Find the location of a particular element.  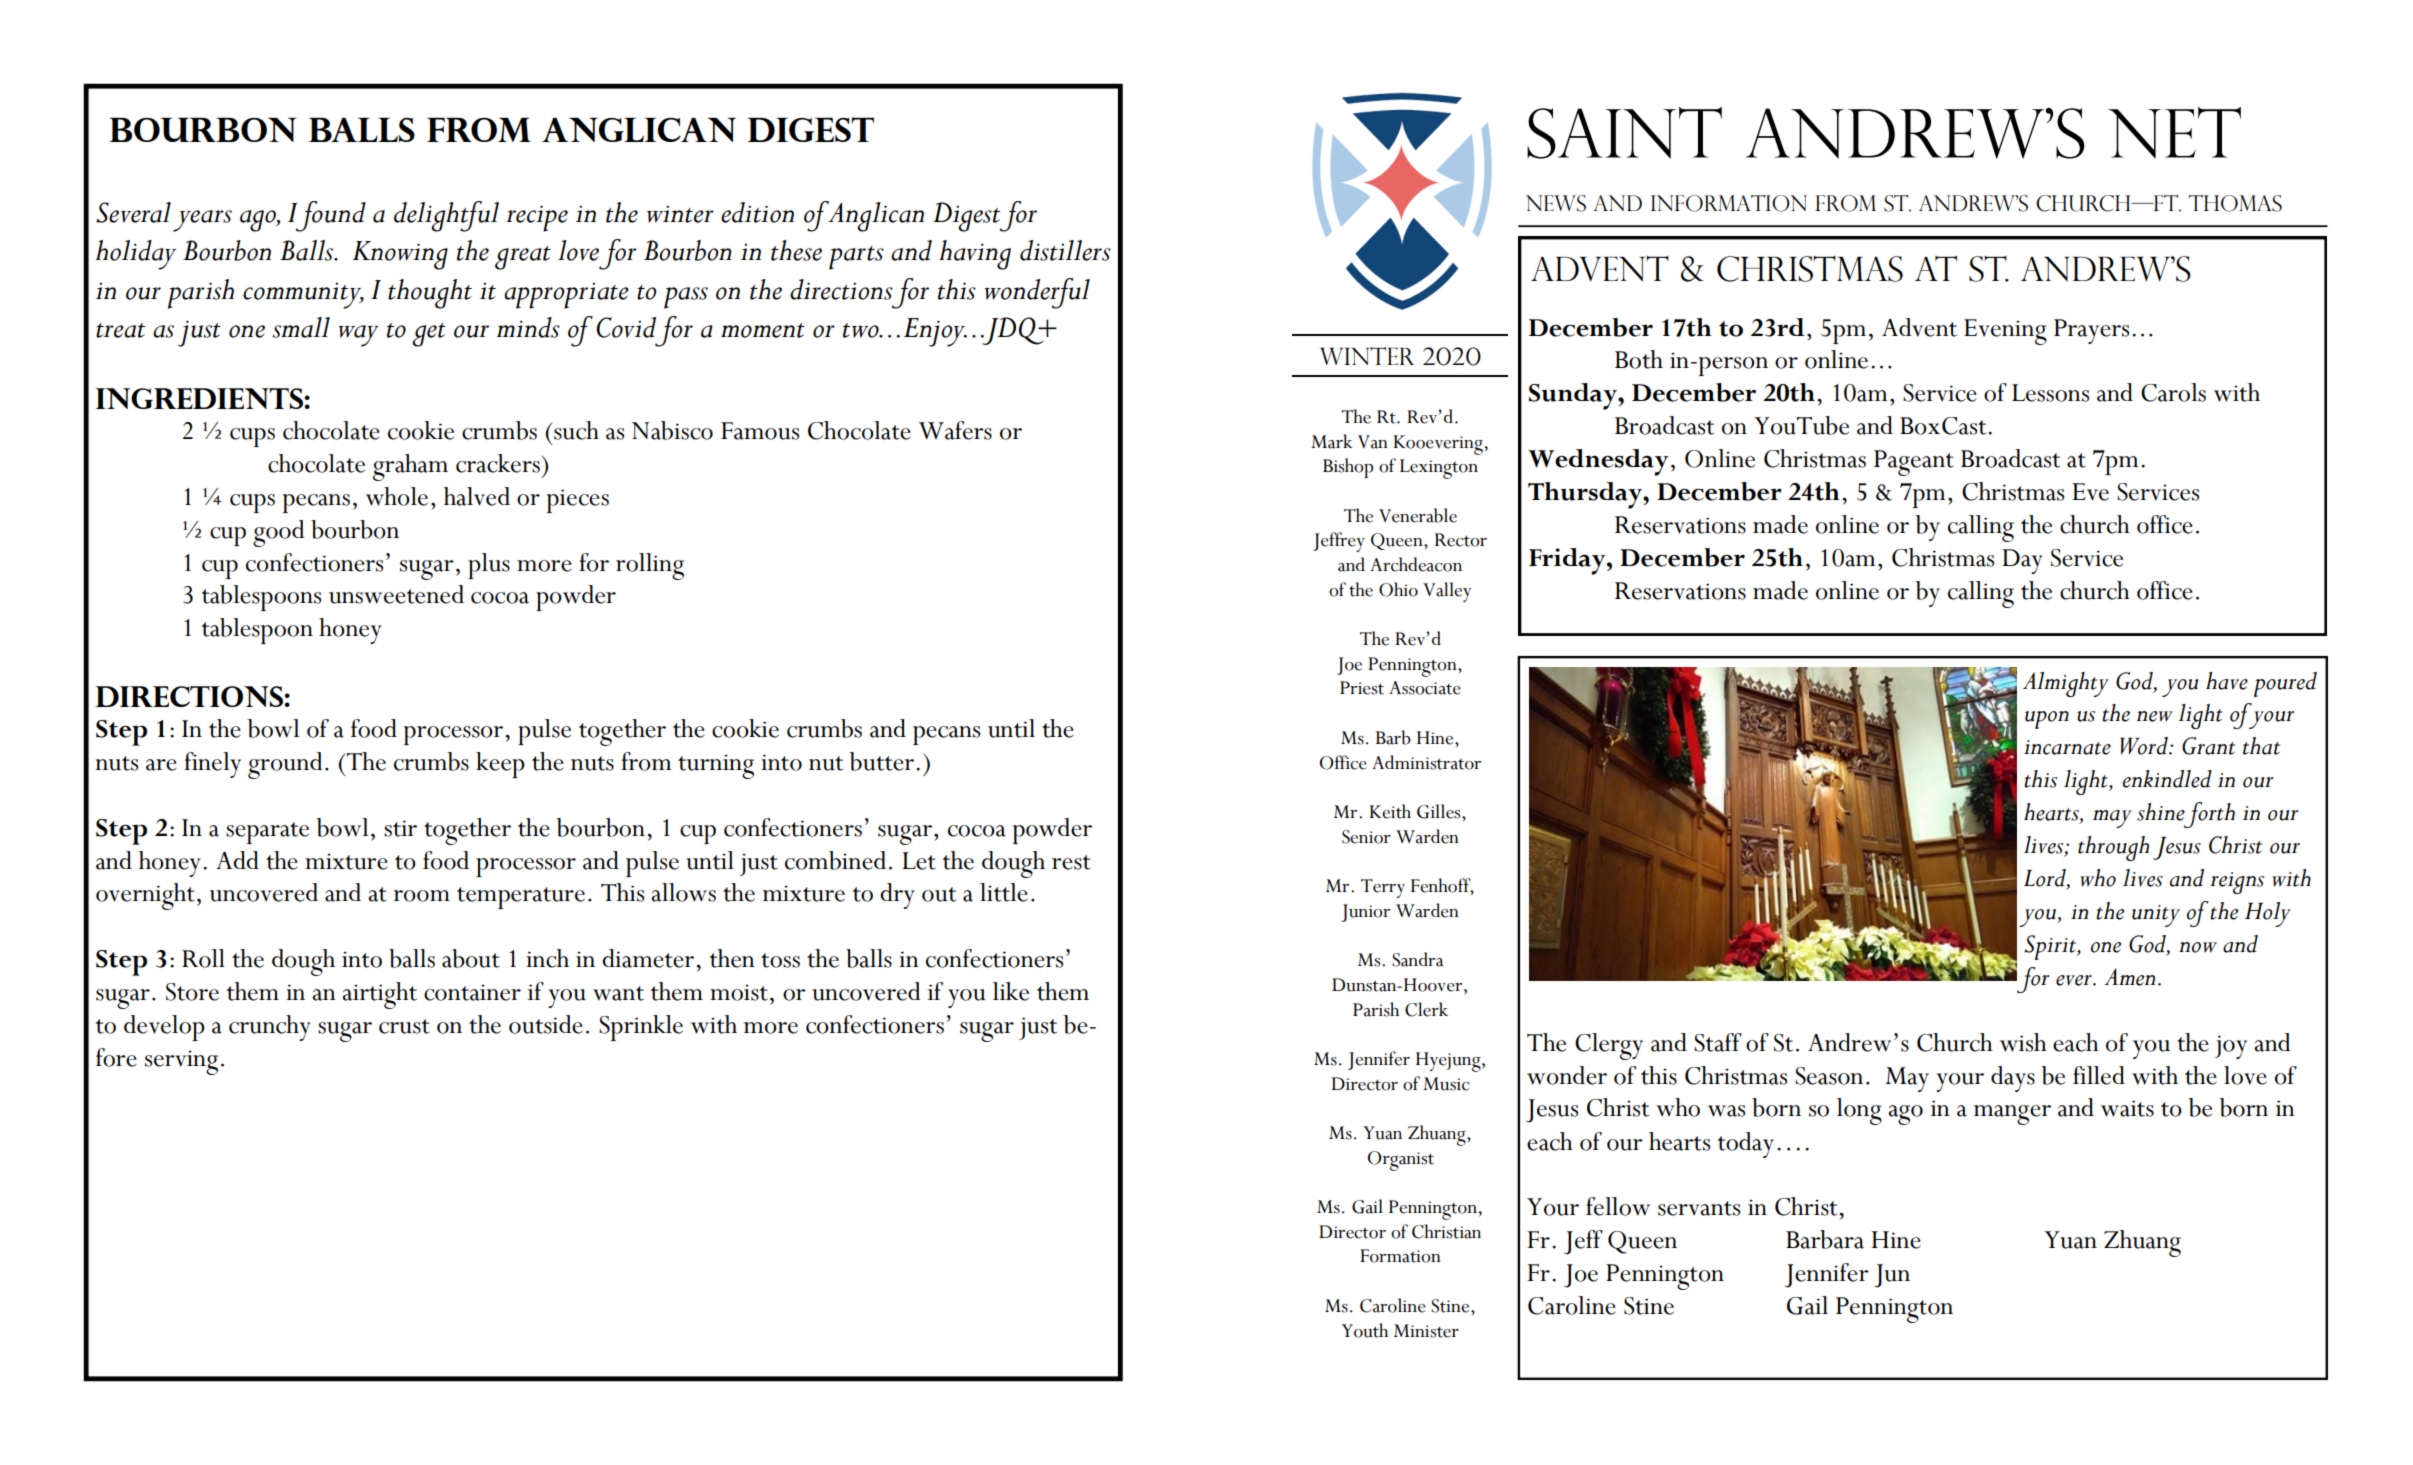

Youth is located at coordinates (1365, 1330).
